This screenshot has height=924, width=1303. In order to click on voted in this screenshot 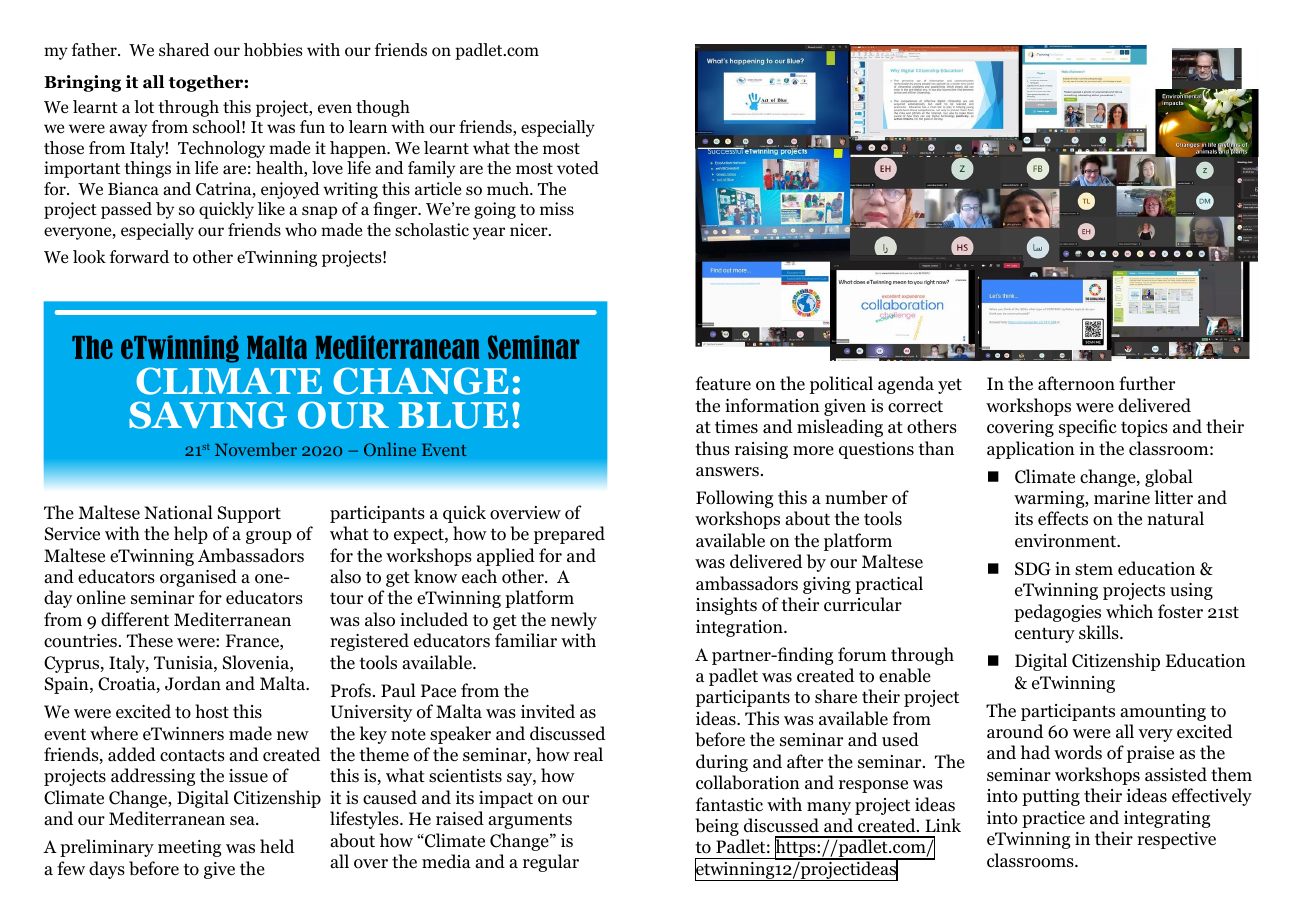, I will do `click(578, 168)`.
